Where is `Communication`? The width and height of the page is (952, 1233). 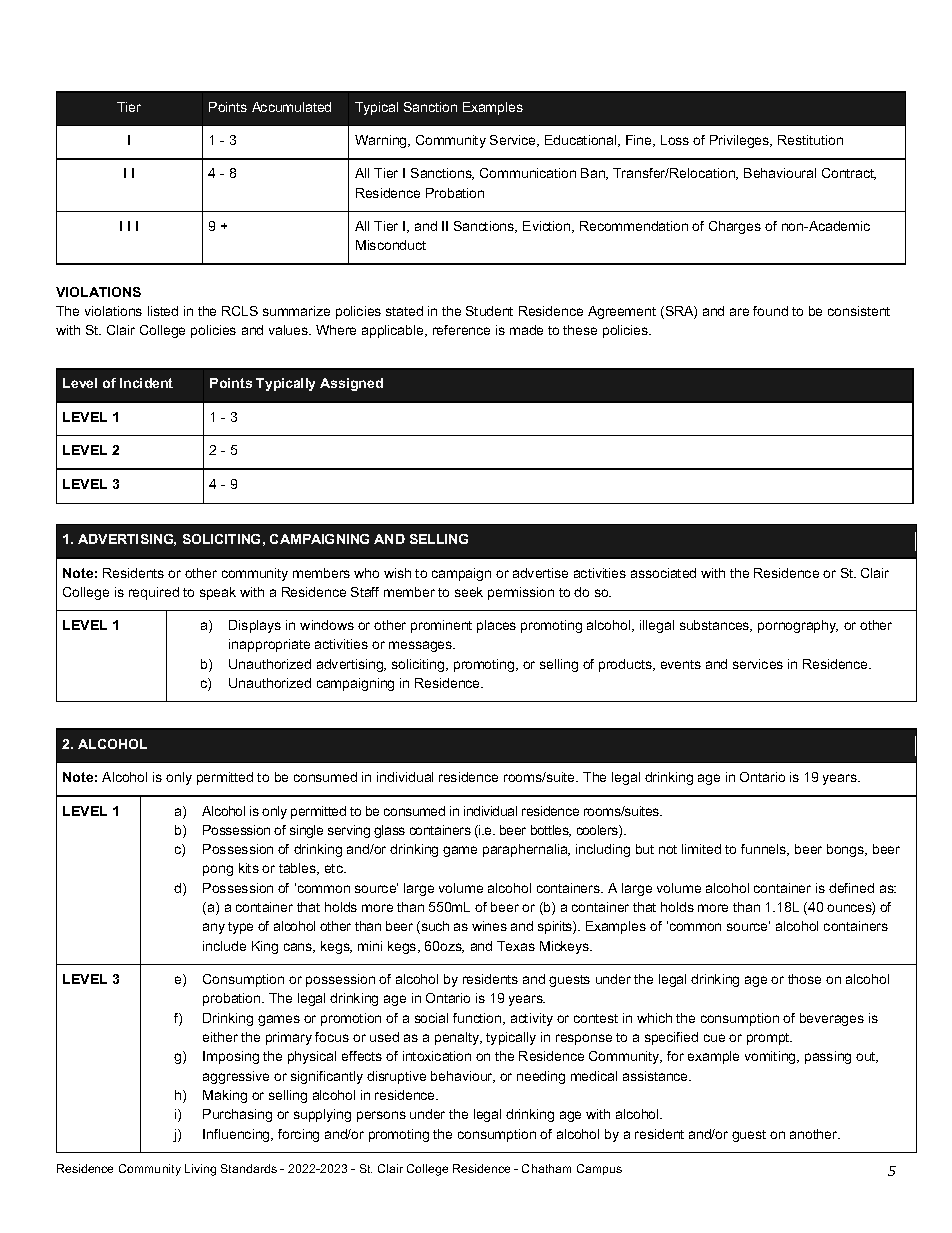
Communication is located at coordinates (528, 173).
